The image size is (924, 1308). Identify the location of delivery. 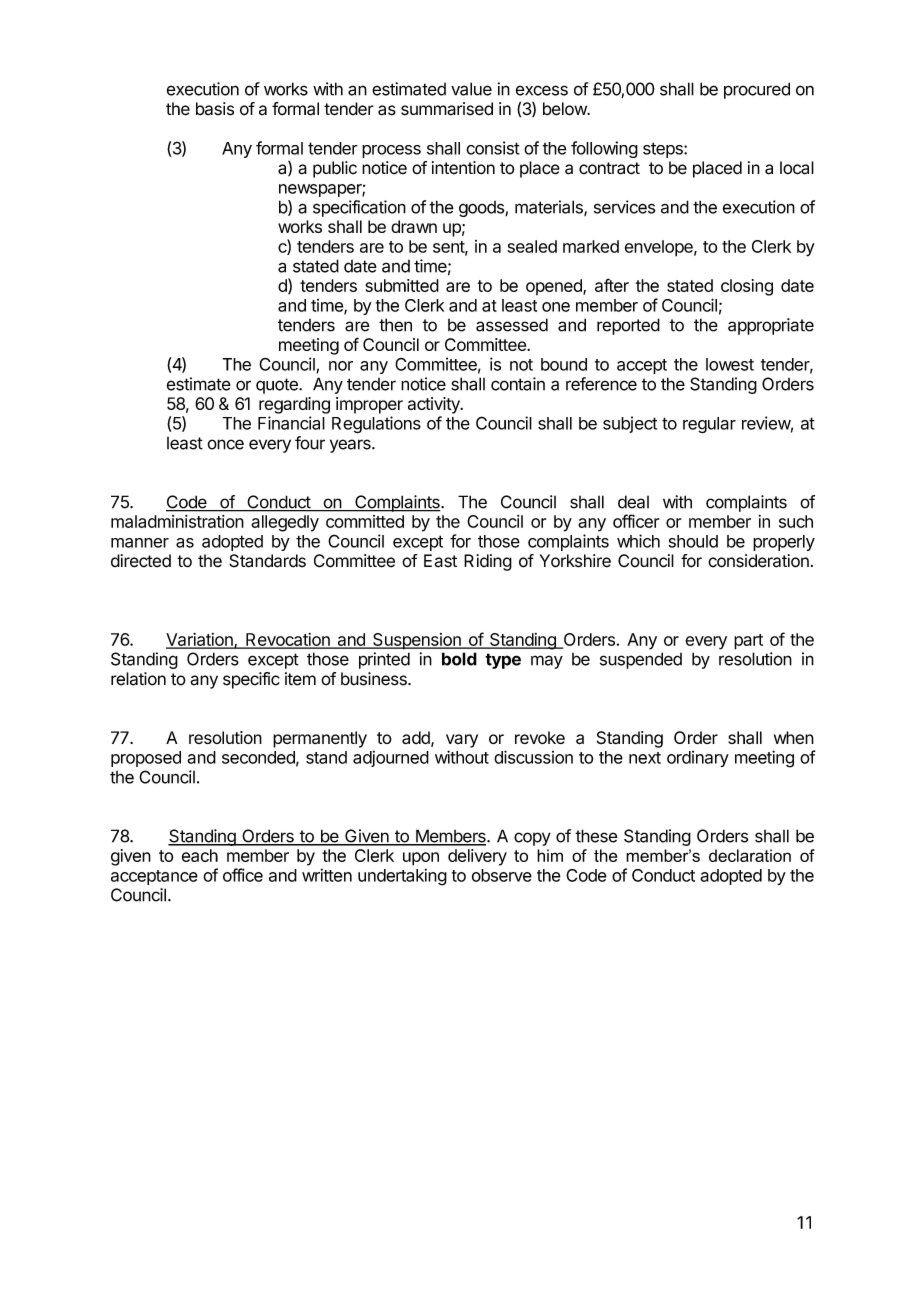
(477, 857).
